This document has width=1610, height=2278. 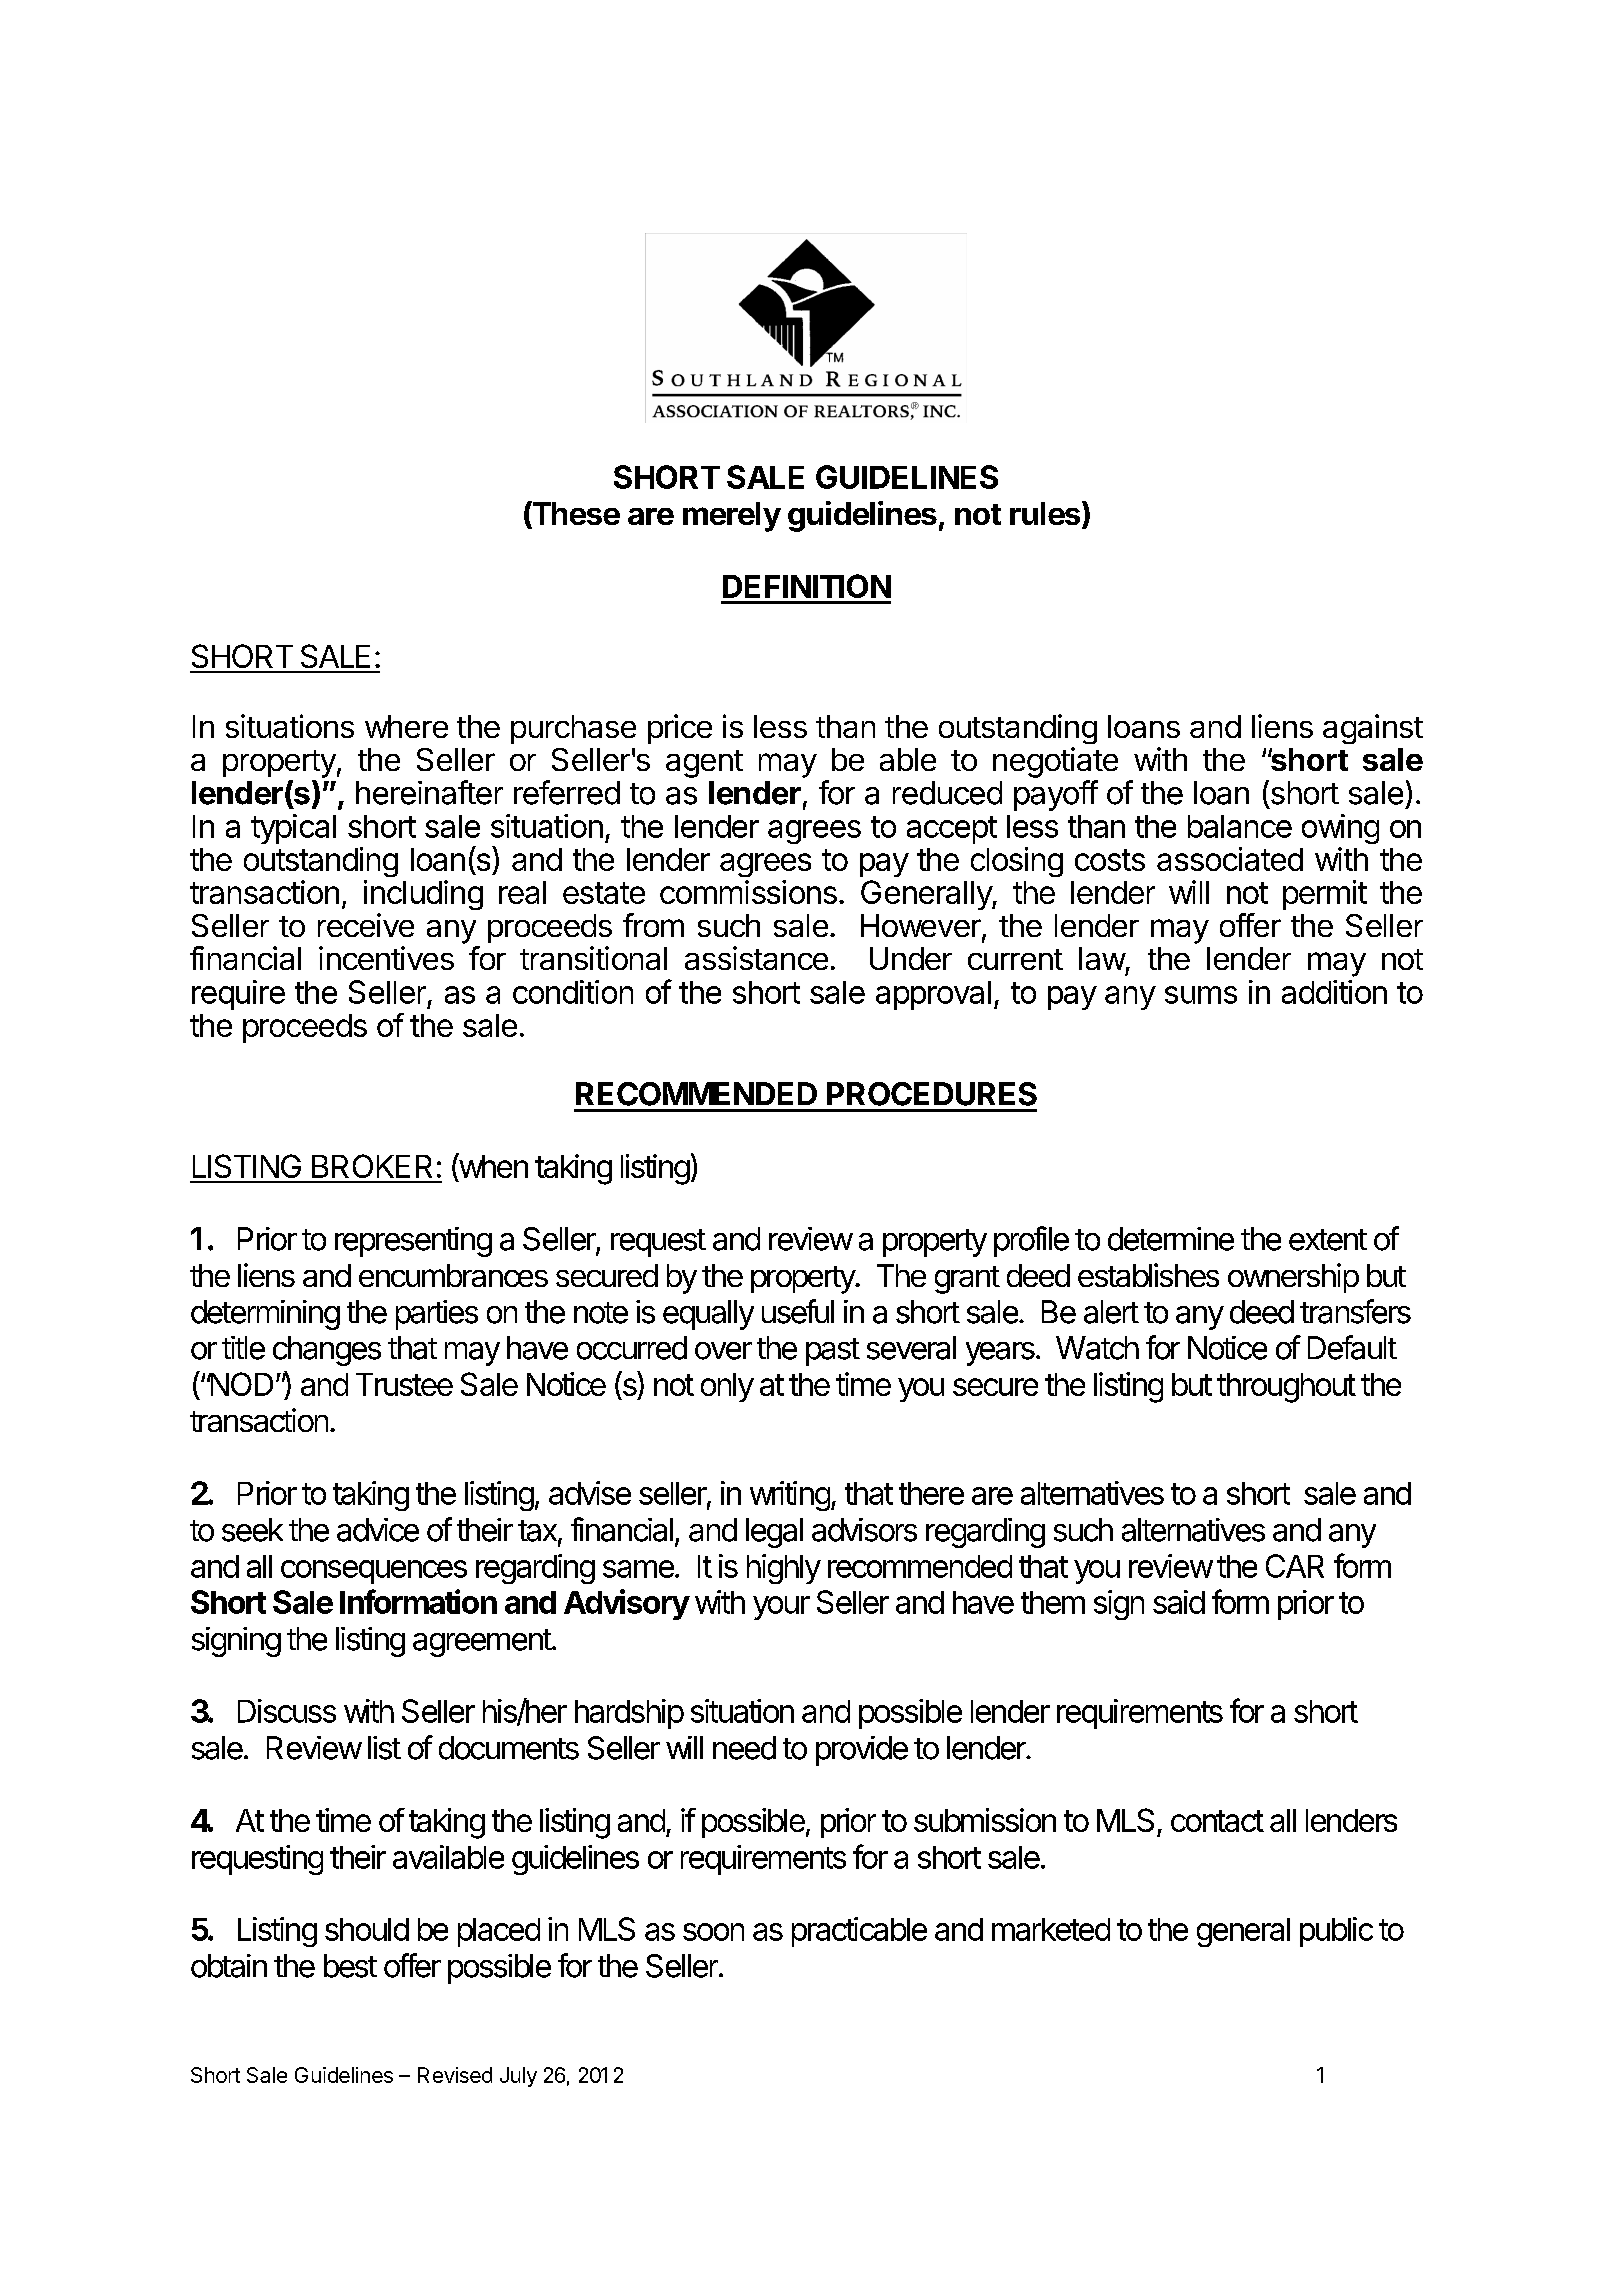 What do you see at coordinates (732, 517) in the document?
I see `merely` at bounding box center [732, 517].
